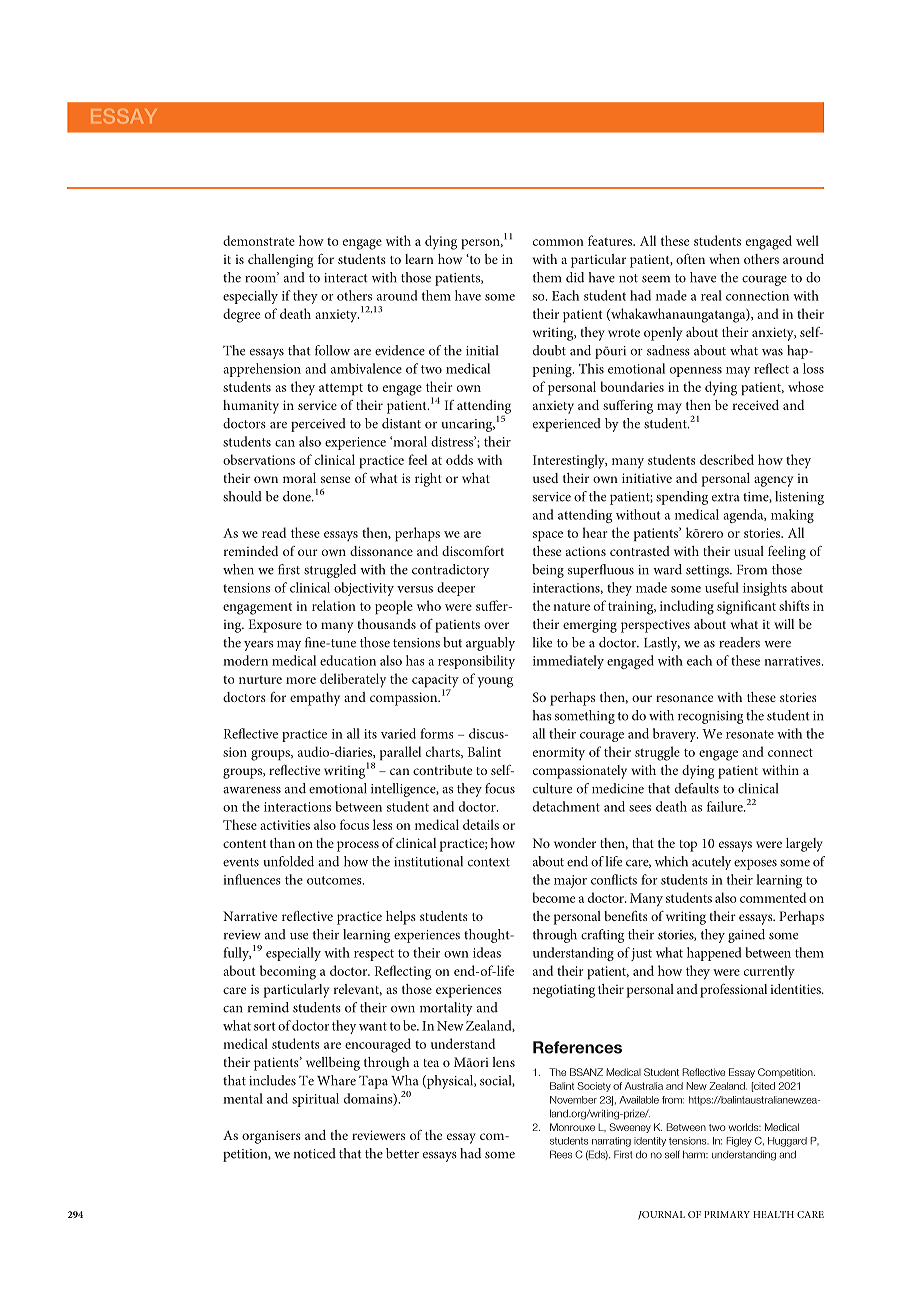 This screenshot has width=924, height=1308. Describe the element at coordinates (288, 861) in the screenshot. I see `unfolded` at that location.
